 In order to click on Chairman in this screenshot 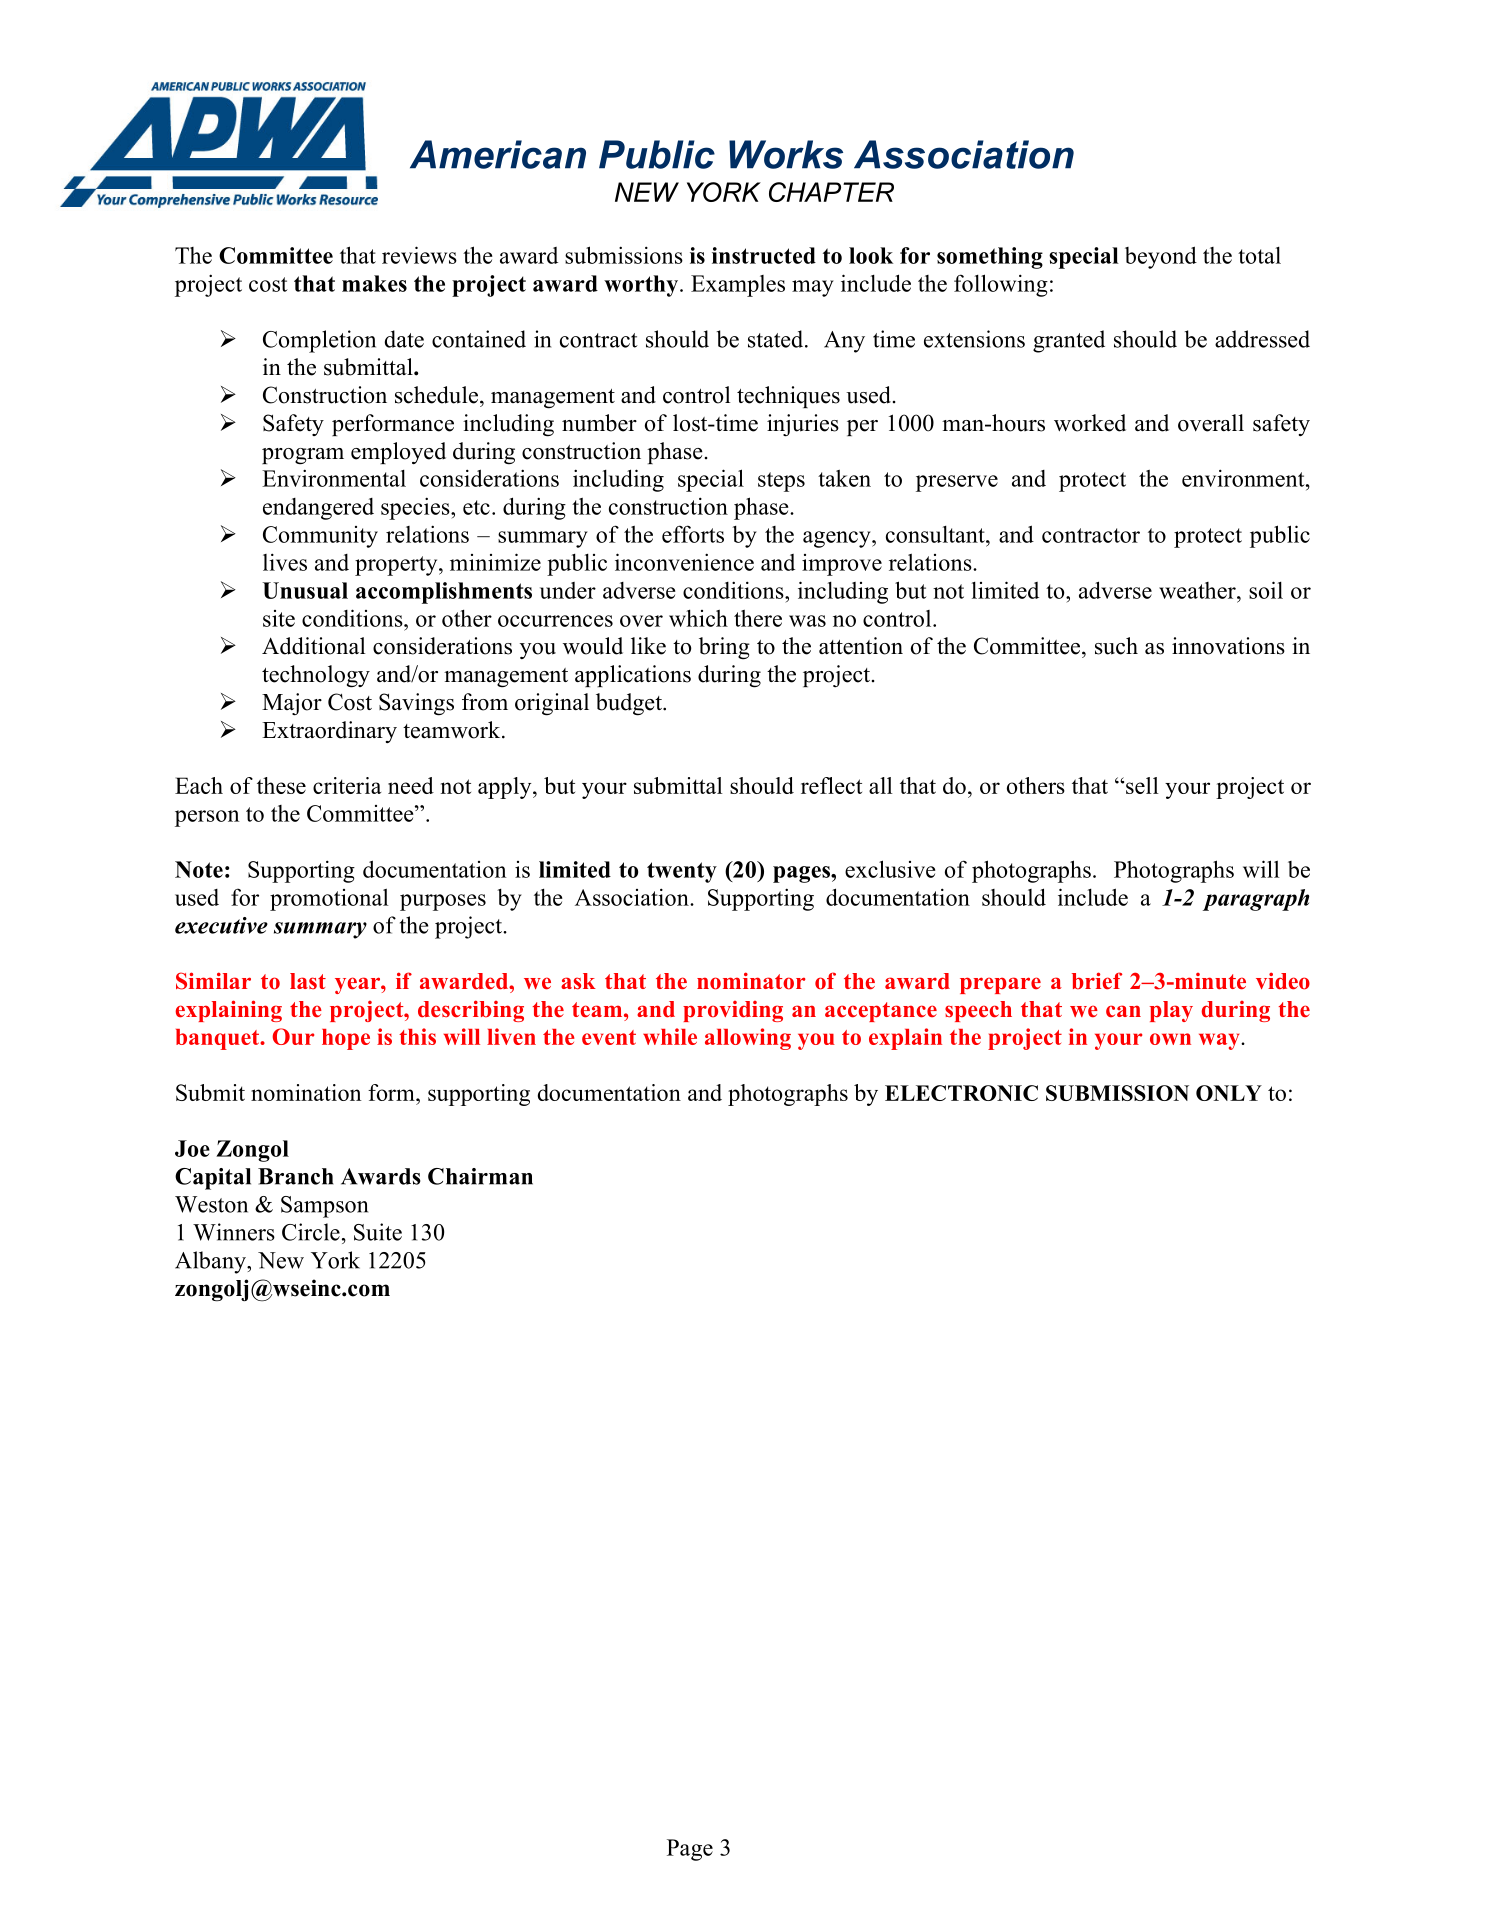, I will do `click(480, 1176)`.
